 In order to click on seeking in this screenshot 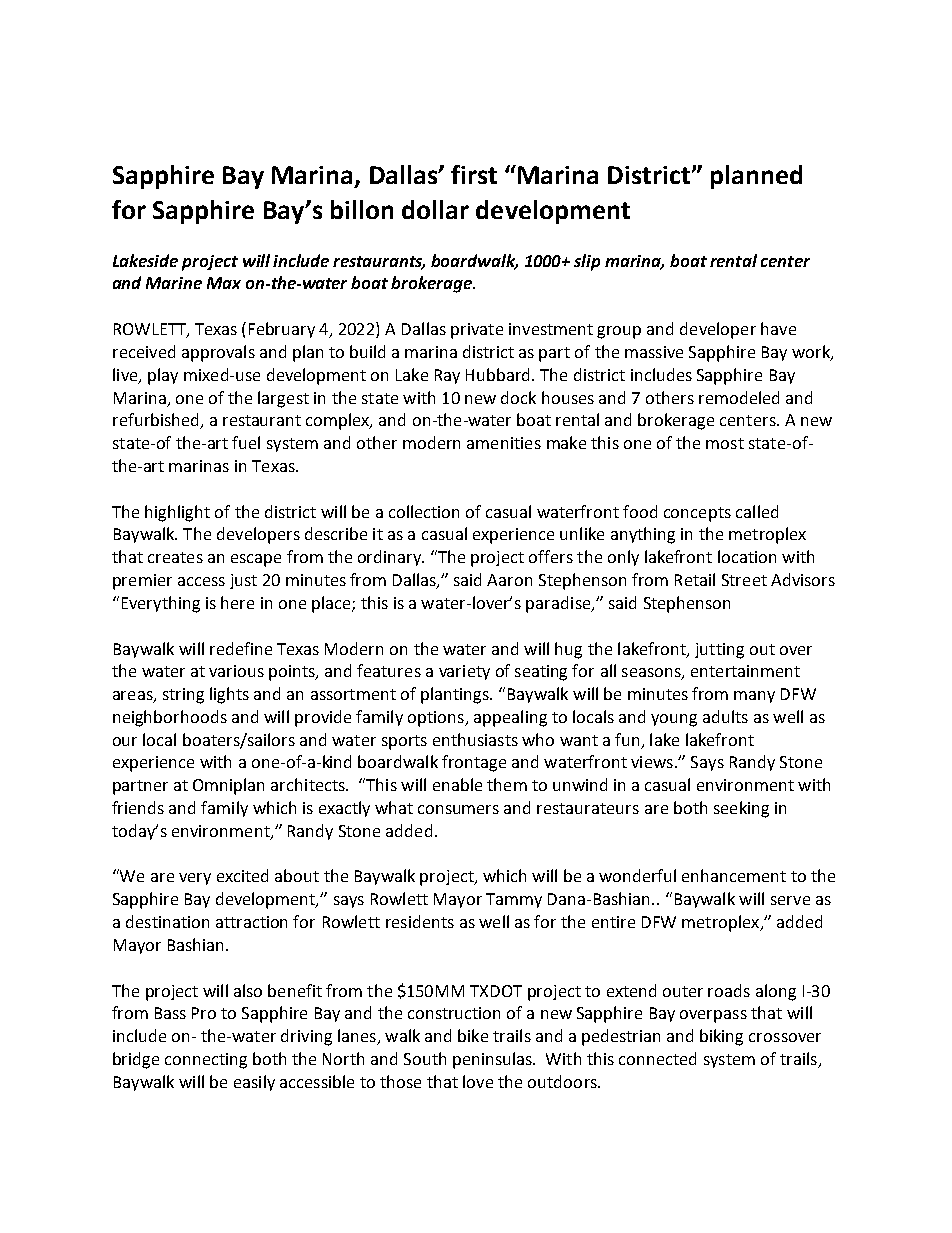, I will do `click(741, 809)`.
